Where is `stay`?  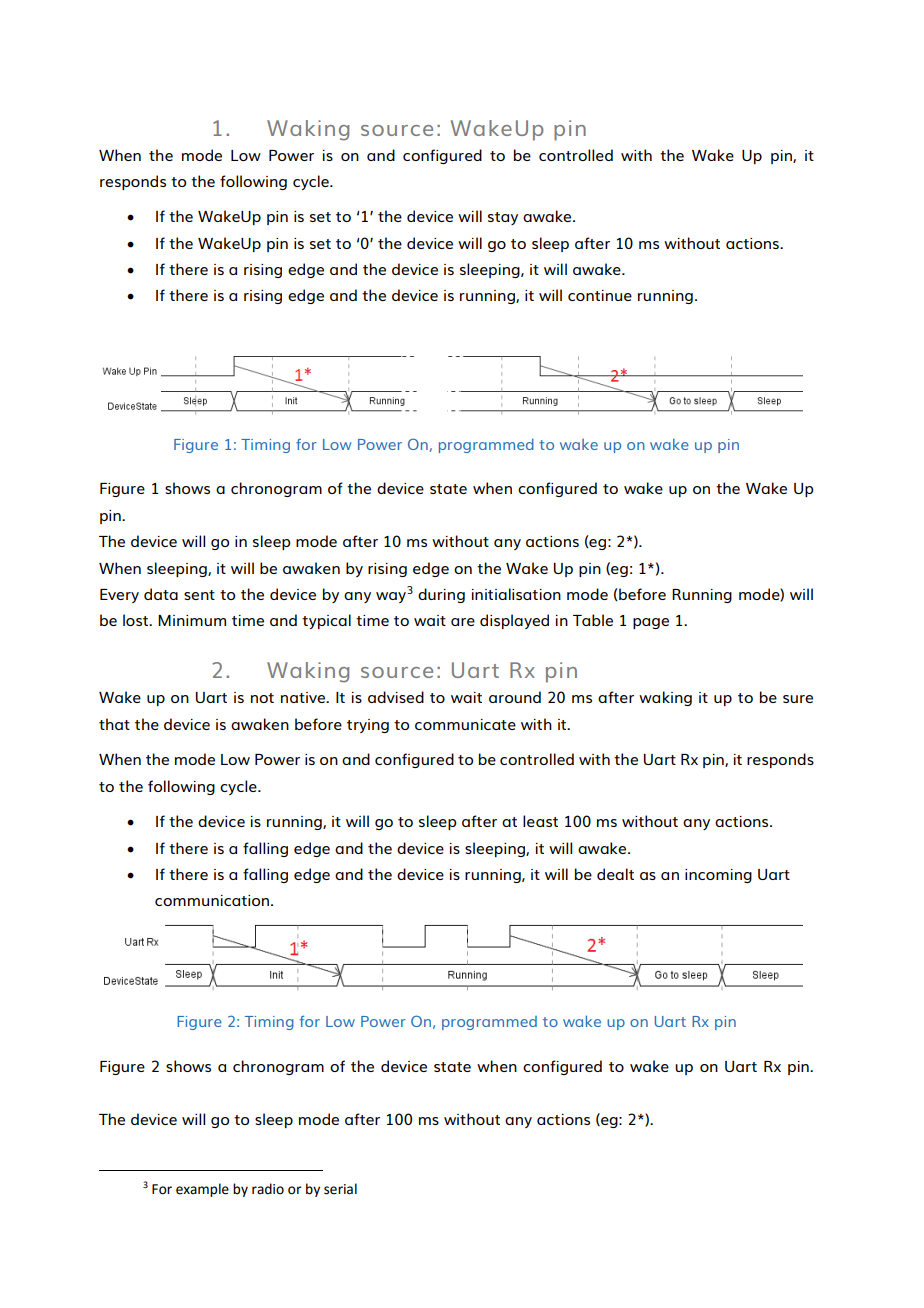 stay is located at coordinates (503, 218).
